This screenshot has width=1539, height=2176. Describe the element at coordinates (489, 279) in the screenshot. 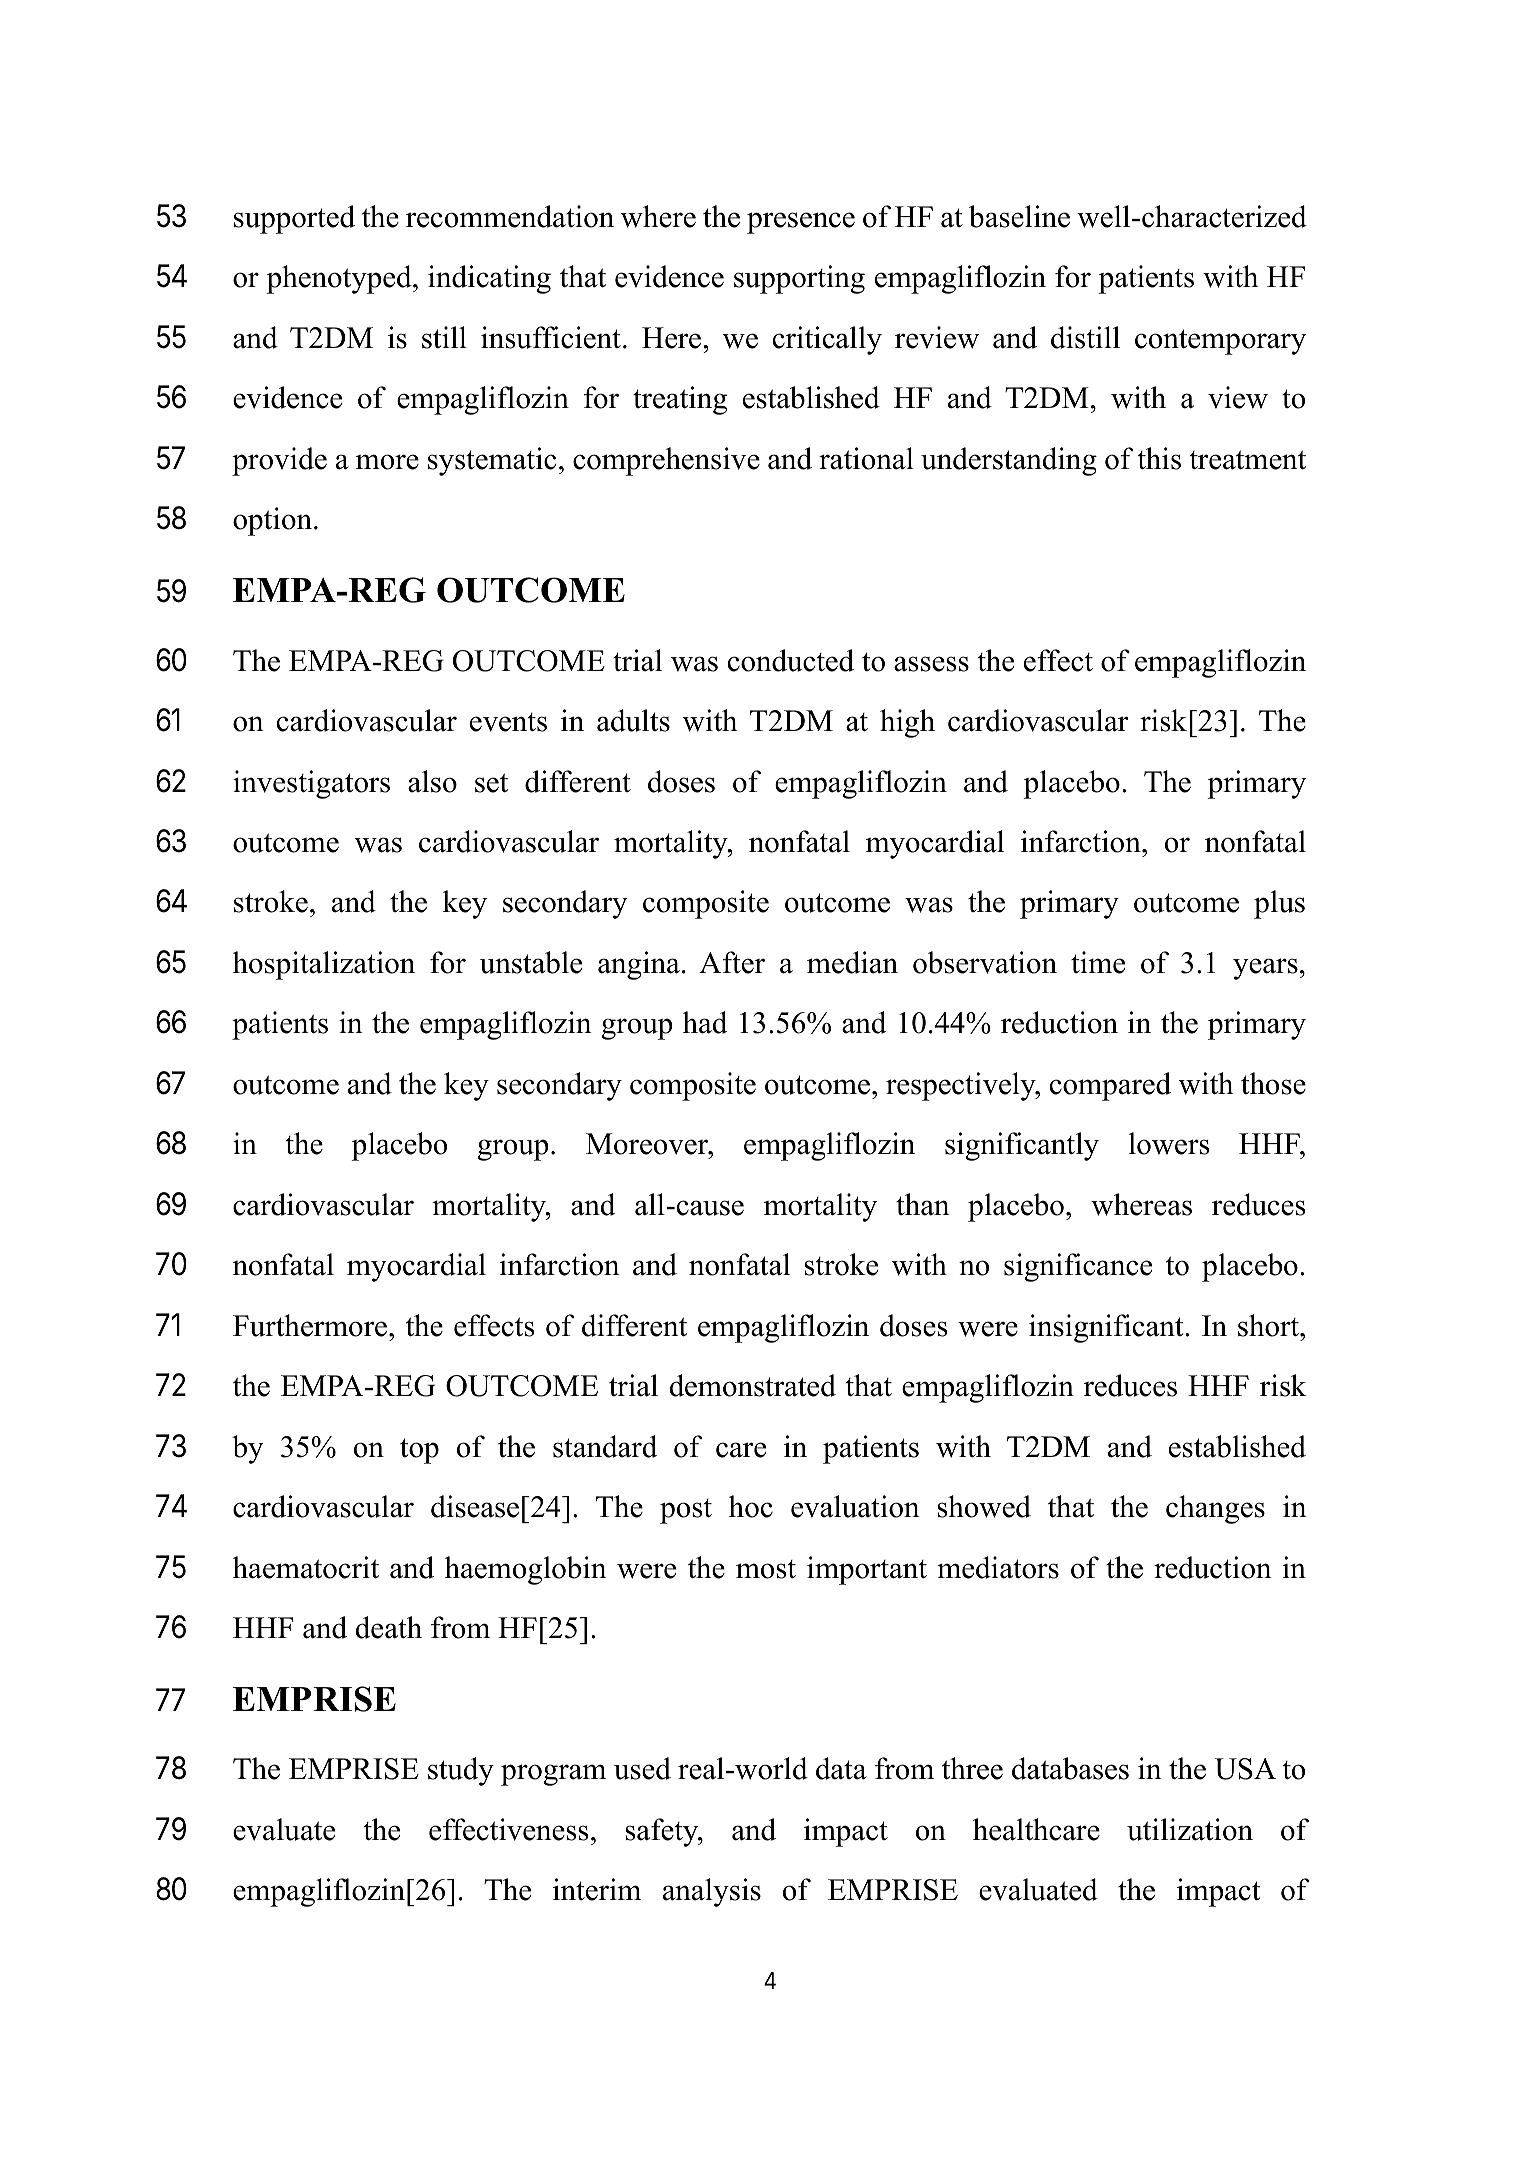

I see `indicating` at that location.
